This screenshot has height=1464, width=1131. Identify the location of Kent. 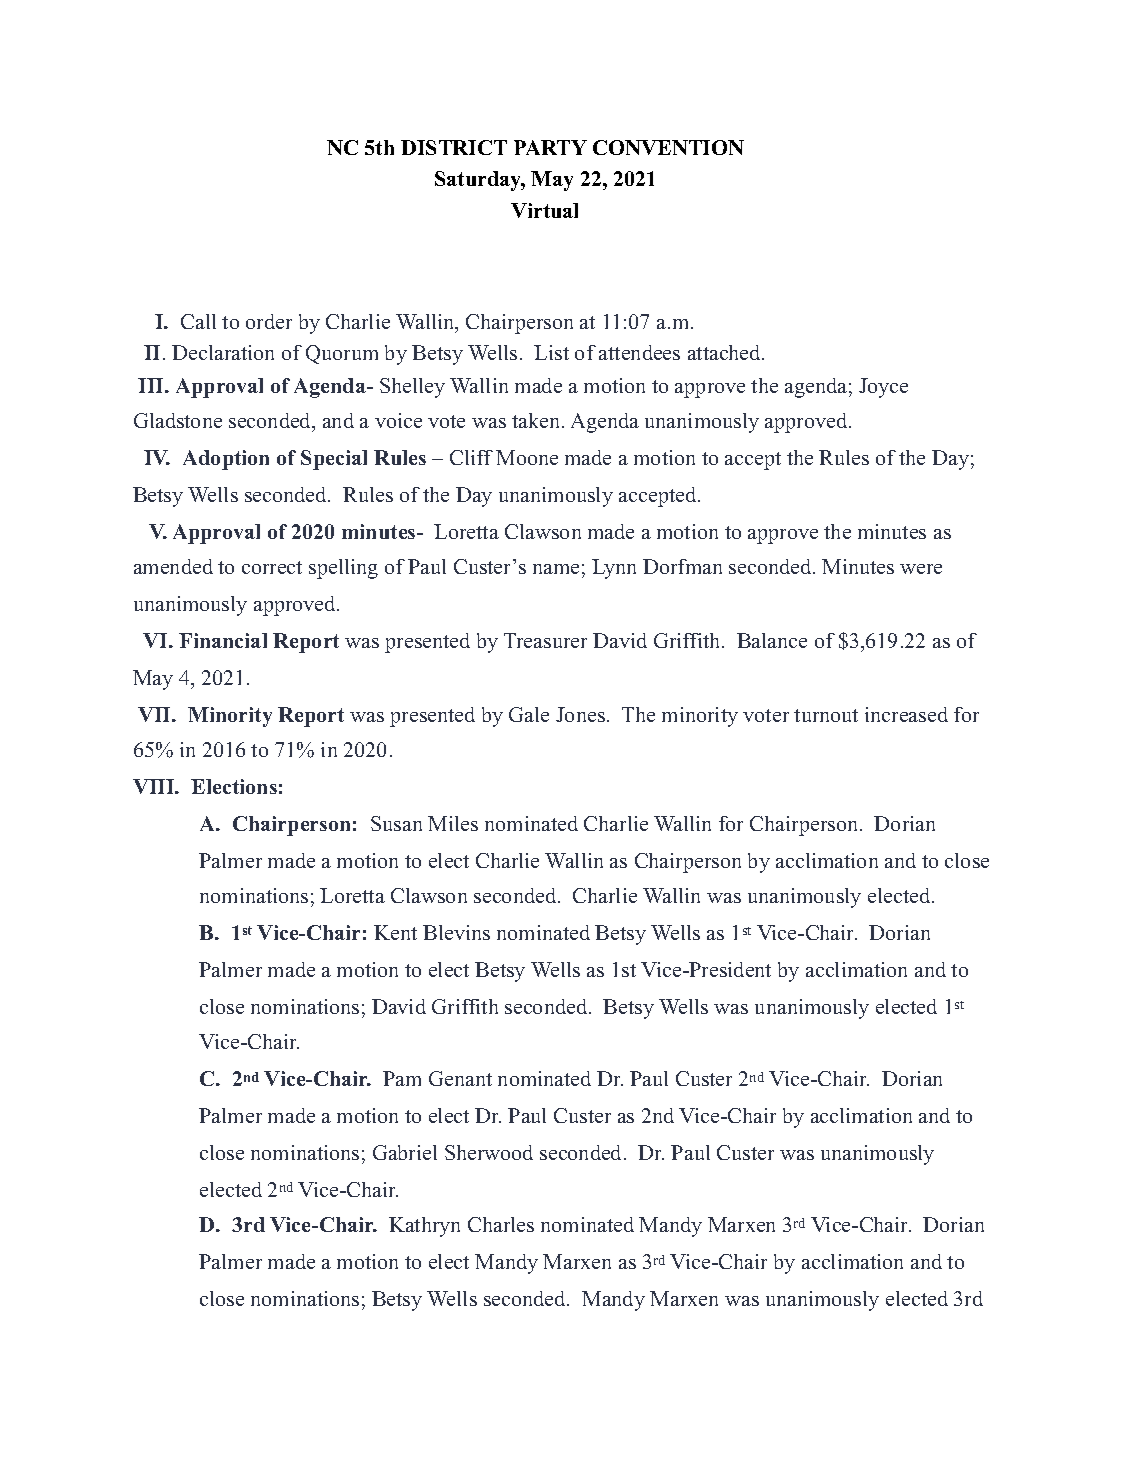
(395, 932).
